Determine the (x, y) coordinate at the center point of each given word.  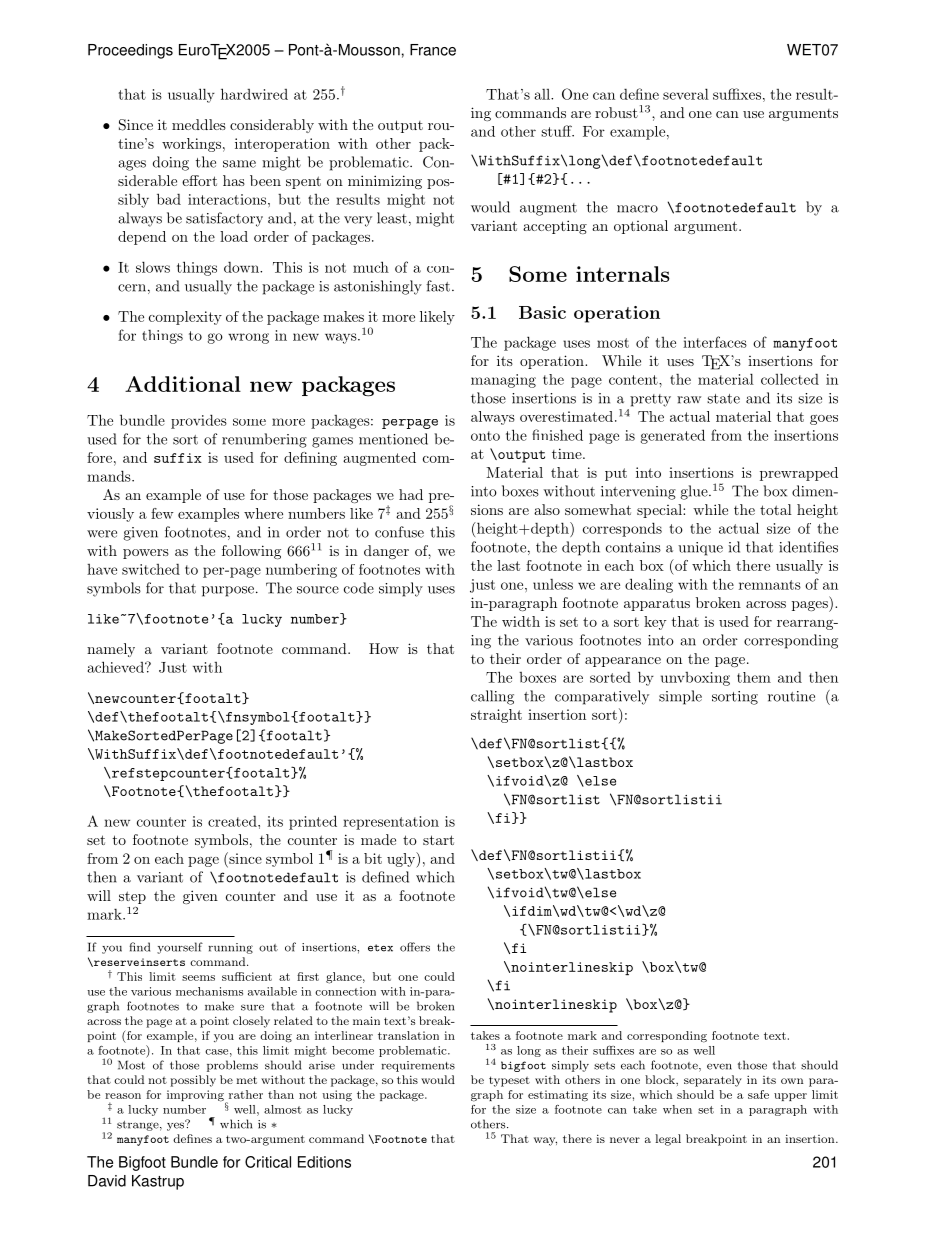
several (686, 94)
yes (177, 1125)
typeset (509, 1081)
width (521, 621)
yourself (180, 948)
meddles (199, 124)
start (438, 840)
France (433, 50)
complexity (185, 318)
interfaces (715, 342)
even (719, 1066)
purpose (228, 591)
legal (668, 1140)
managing (503, 381)
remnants (770, 585)
